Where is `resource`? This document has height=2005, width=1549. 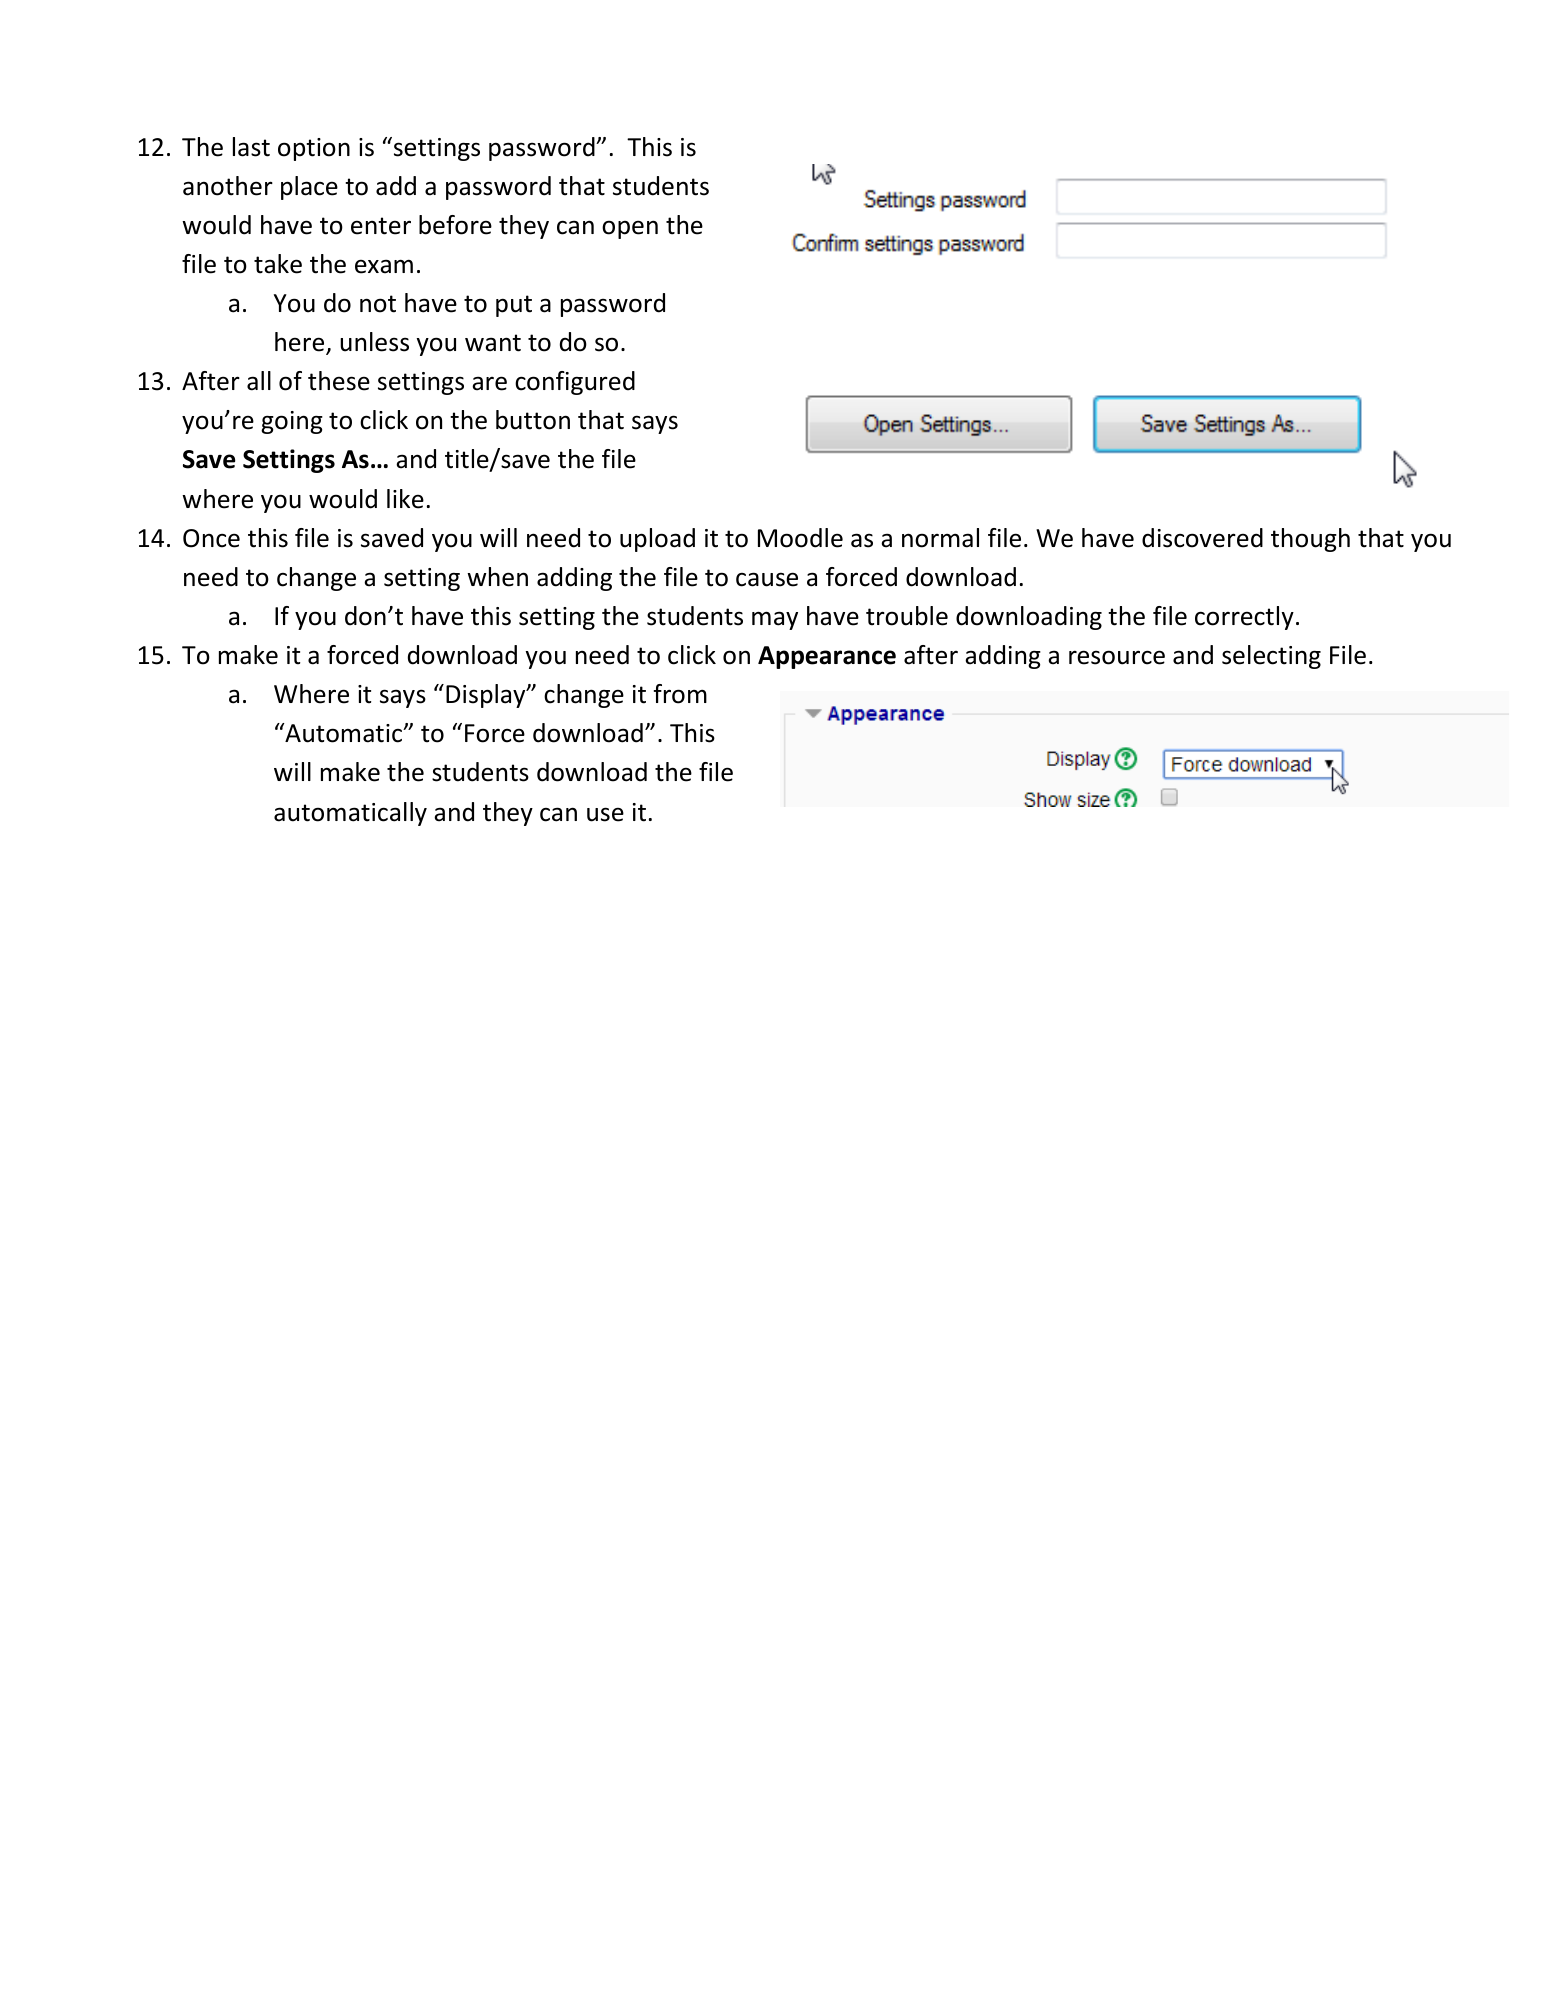
resource is located at coordinates (1117, 657).
